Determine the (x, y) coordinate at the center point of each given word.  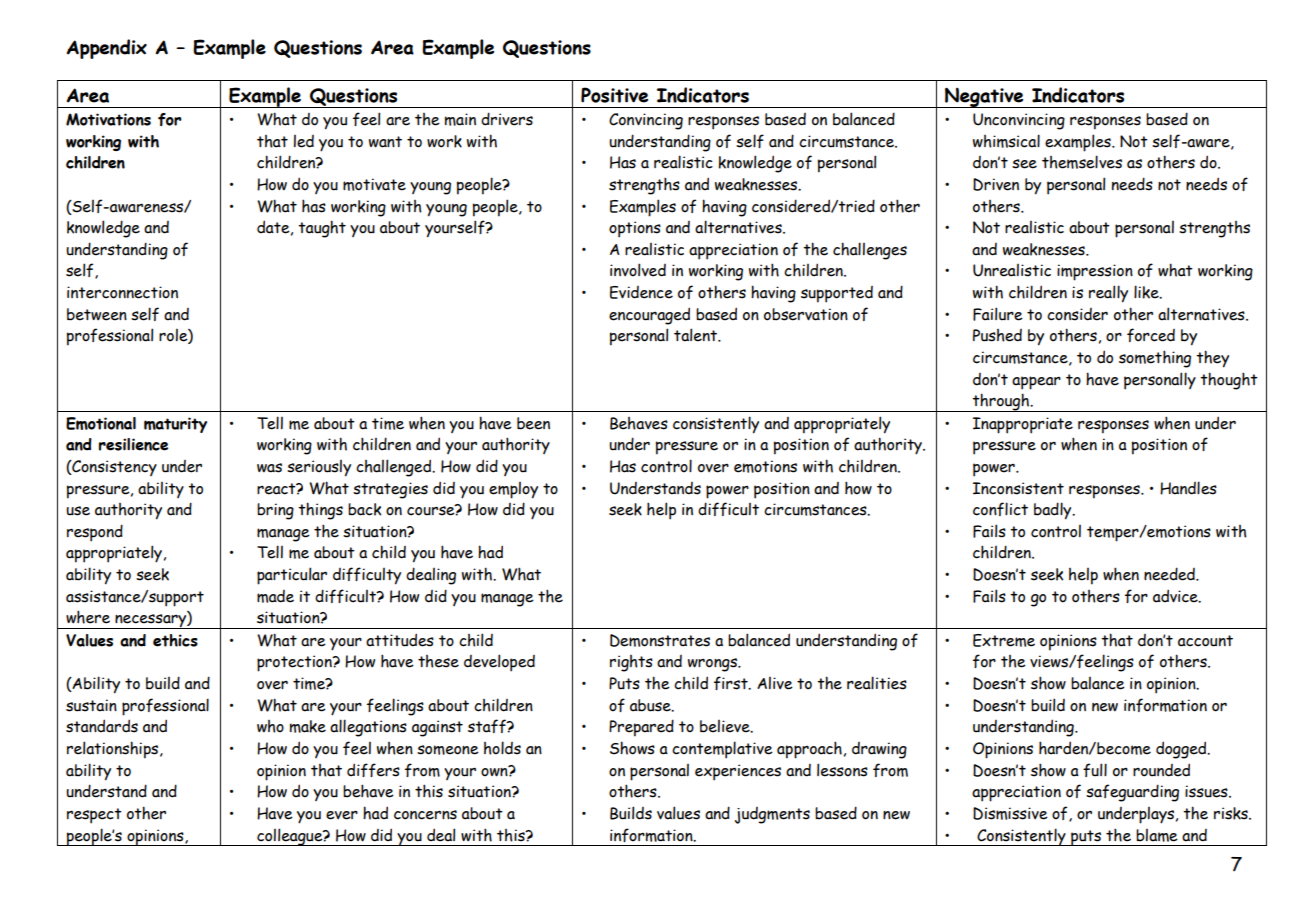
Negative (984, 97)
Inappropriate (1023, 425)
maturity (175, 425)
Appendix (107, 49)
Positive (614, 95)
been (533, 423)
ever (342, 815)
